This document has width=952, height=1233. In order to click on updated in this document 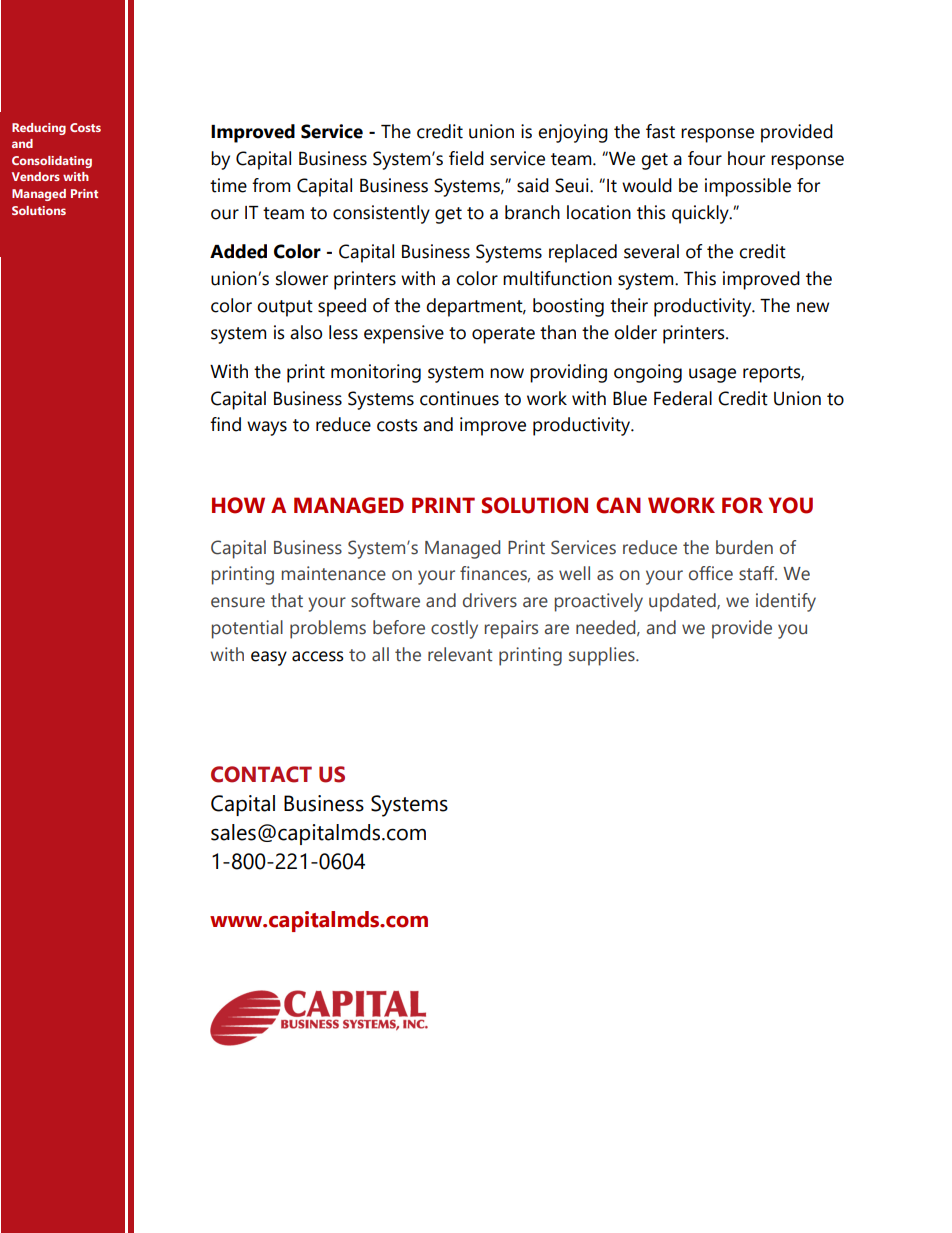, I will do `click(683, 602)`.
